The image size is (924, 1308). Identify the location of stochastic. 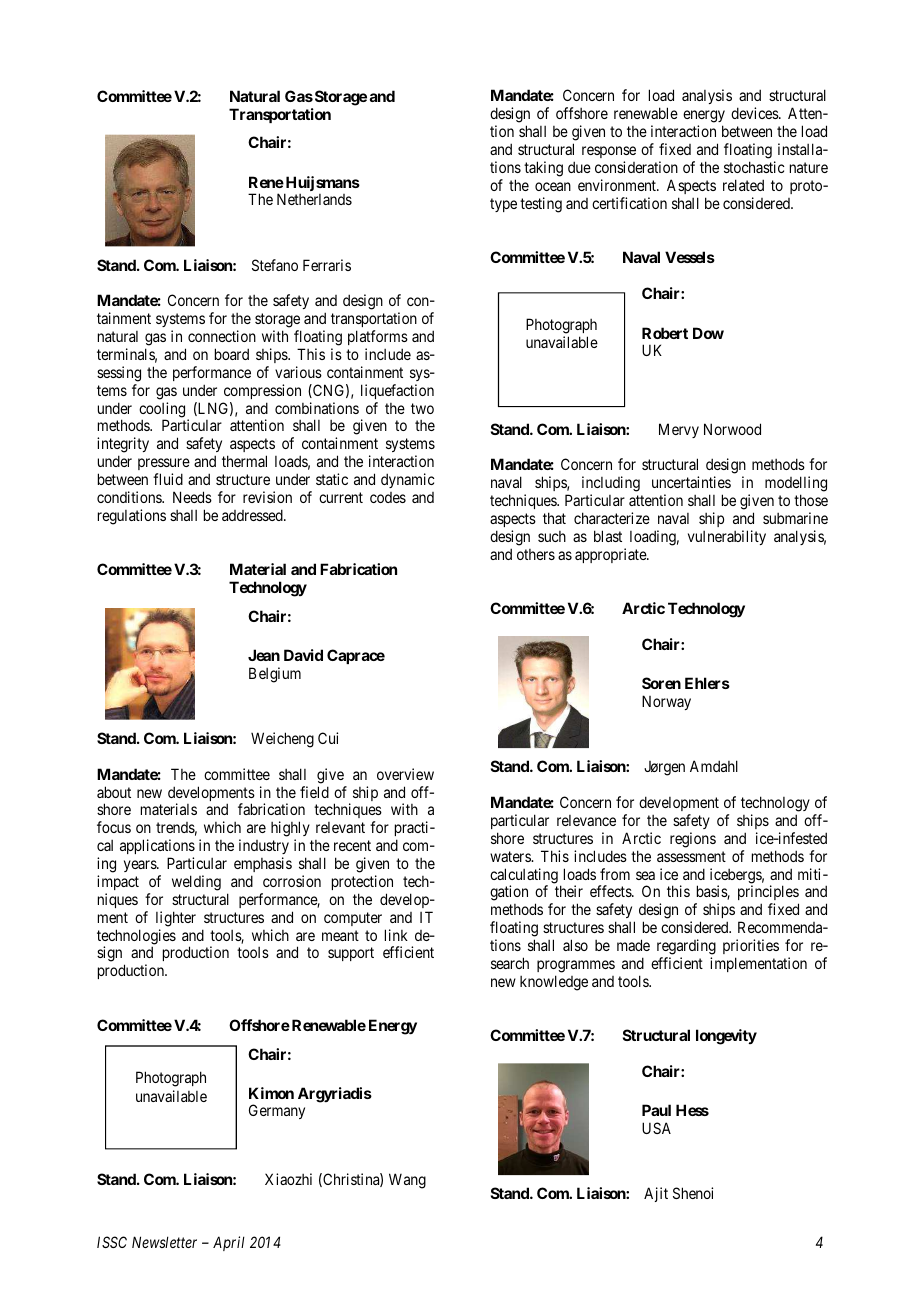
(754, 167).
